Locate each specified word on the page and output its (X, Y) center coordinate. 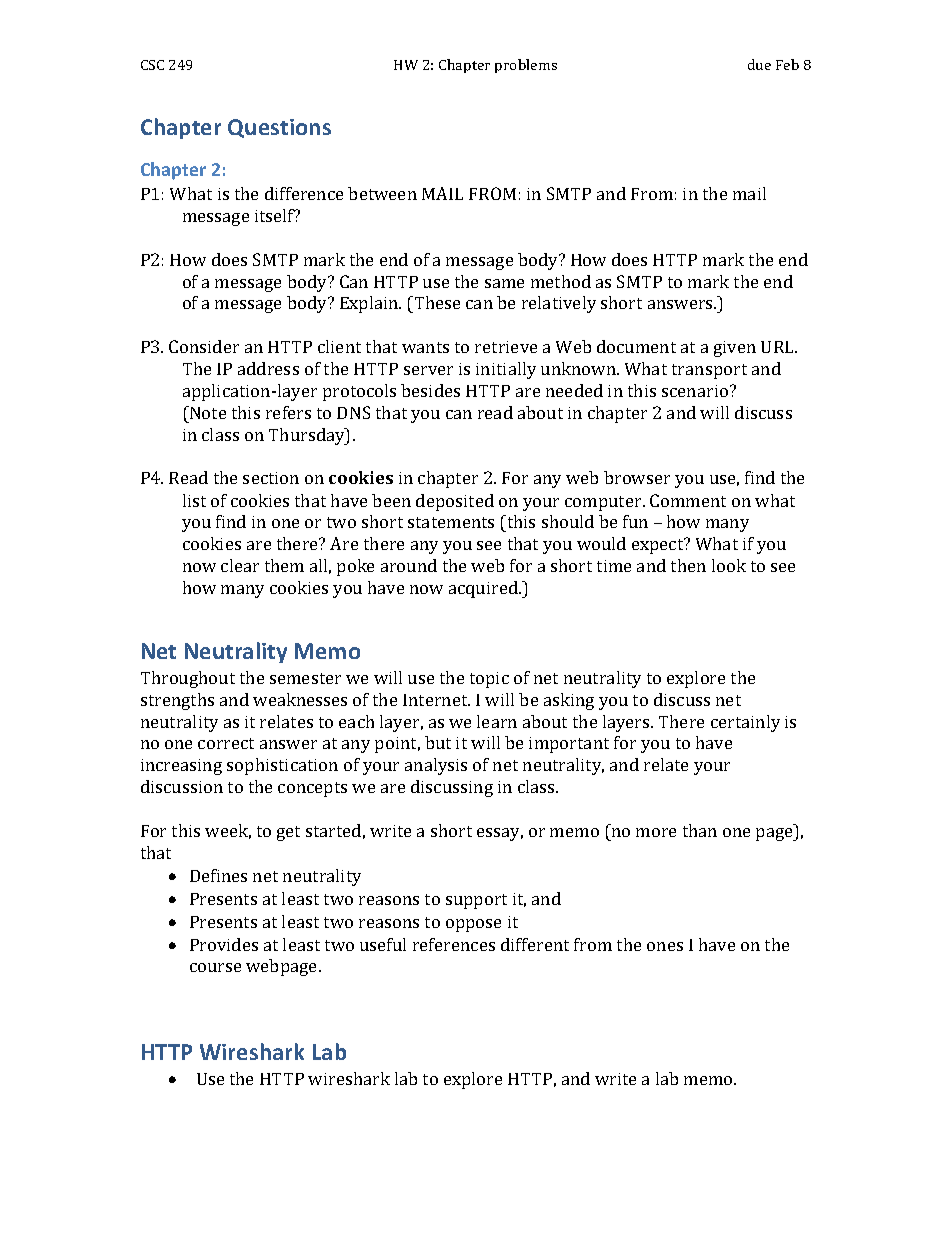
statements (451, 522)
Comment (688, 500)
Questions (279, 128)
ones (665, 946)
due (759, 64)
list (194, 500)
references (454, 944)
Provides (224, 944)
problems (526, 66)
